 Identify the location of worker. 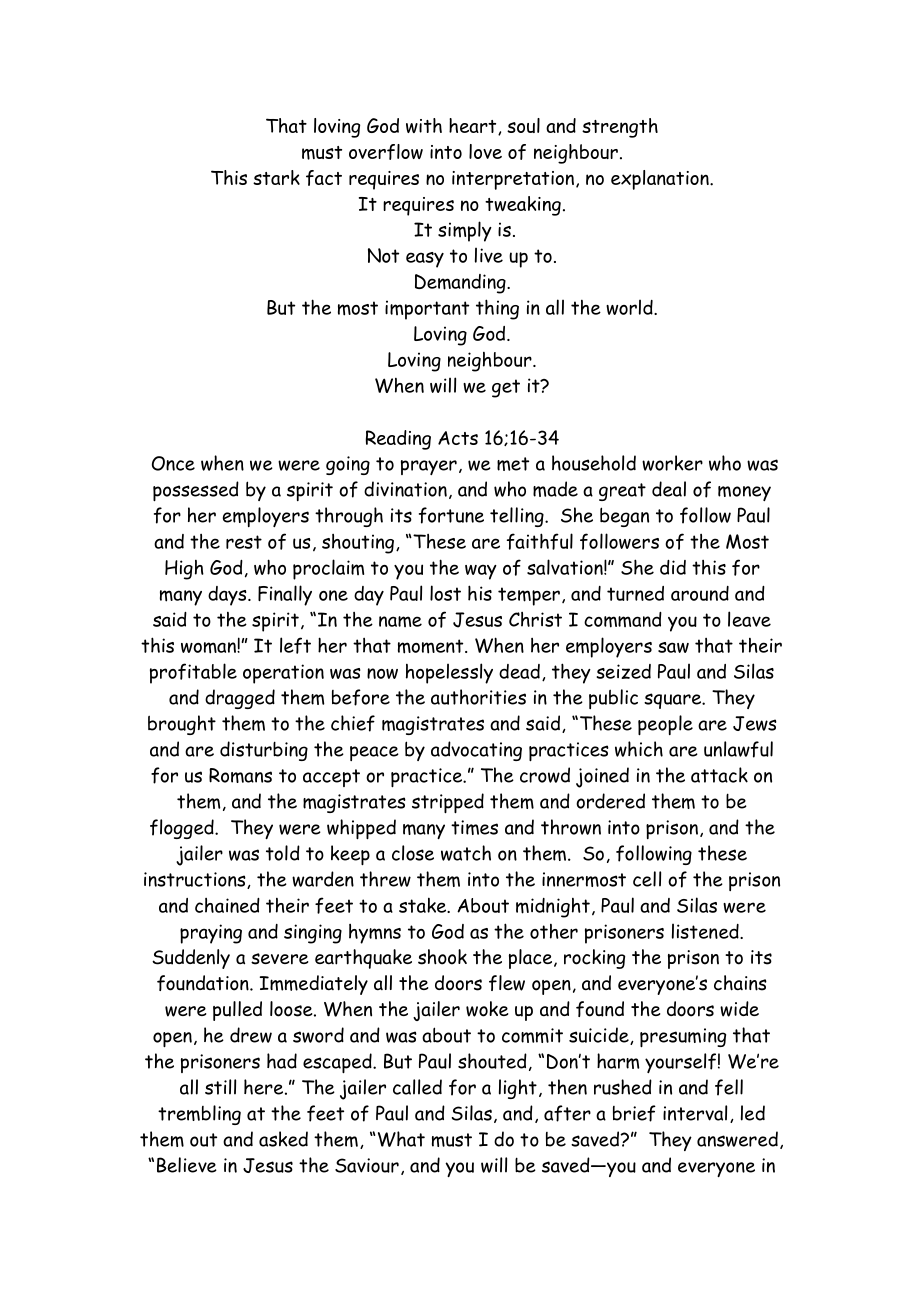
(672, 463).
